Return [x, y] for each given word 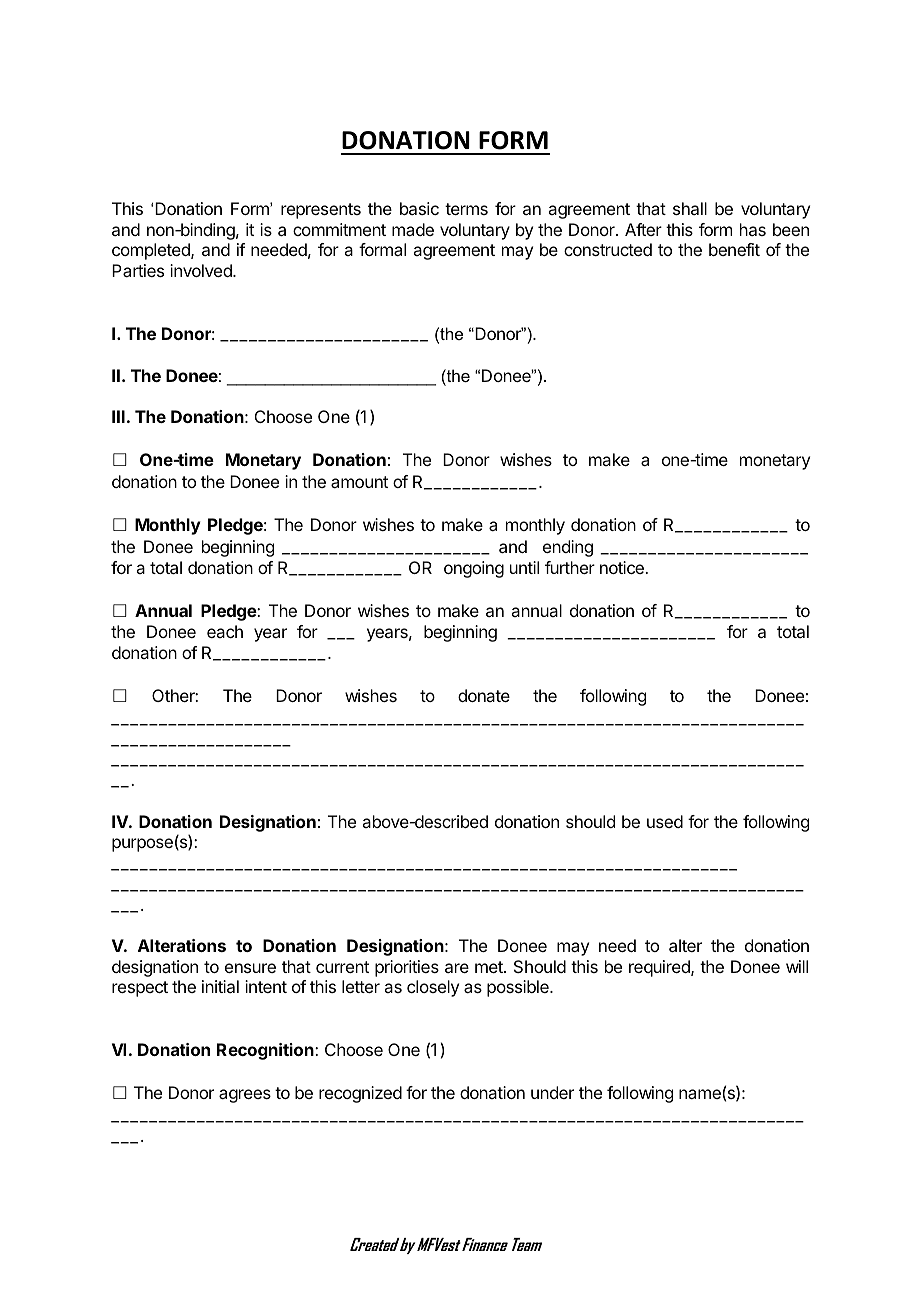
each [225, 631]
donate [484, 695]
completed [152, 251]
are [457, 968]
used [665, 821]
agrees [245, 1096]
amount [359, 482]
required [660, 968]
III [118, 416]
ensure [250, 968]
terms [466, 209]
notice [623, 567]
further [570, 567]
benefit [734, 249]
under [552, 1092]
